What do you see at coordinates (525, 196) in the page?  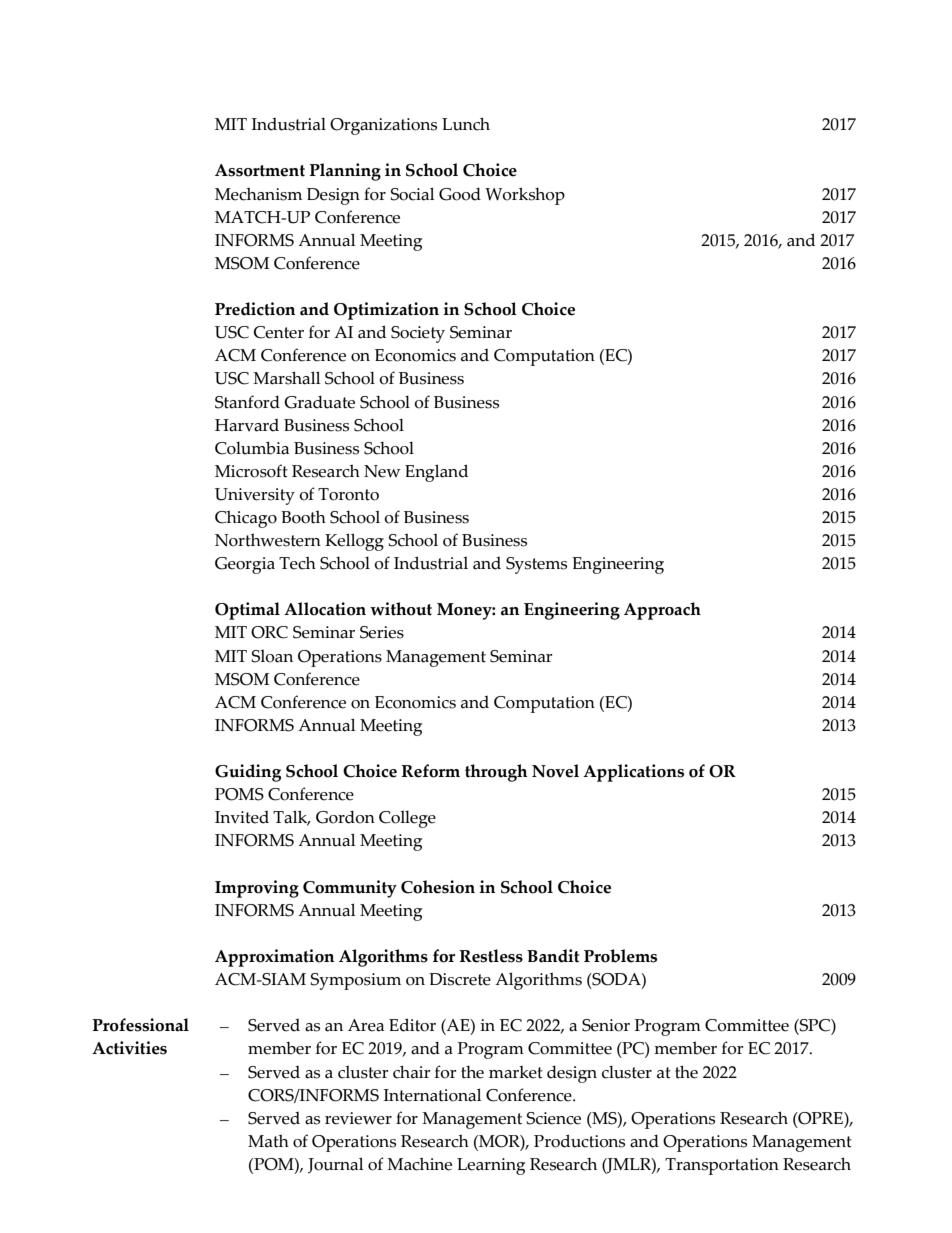 I see `Workshop` at bounding box center [525, 196].
